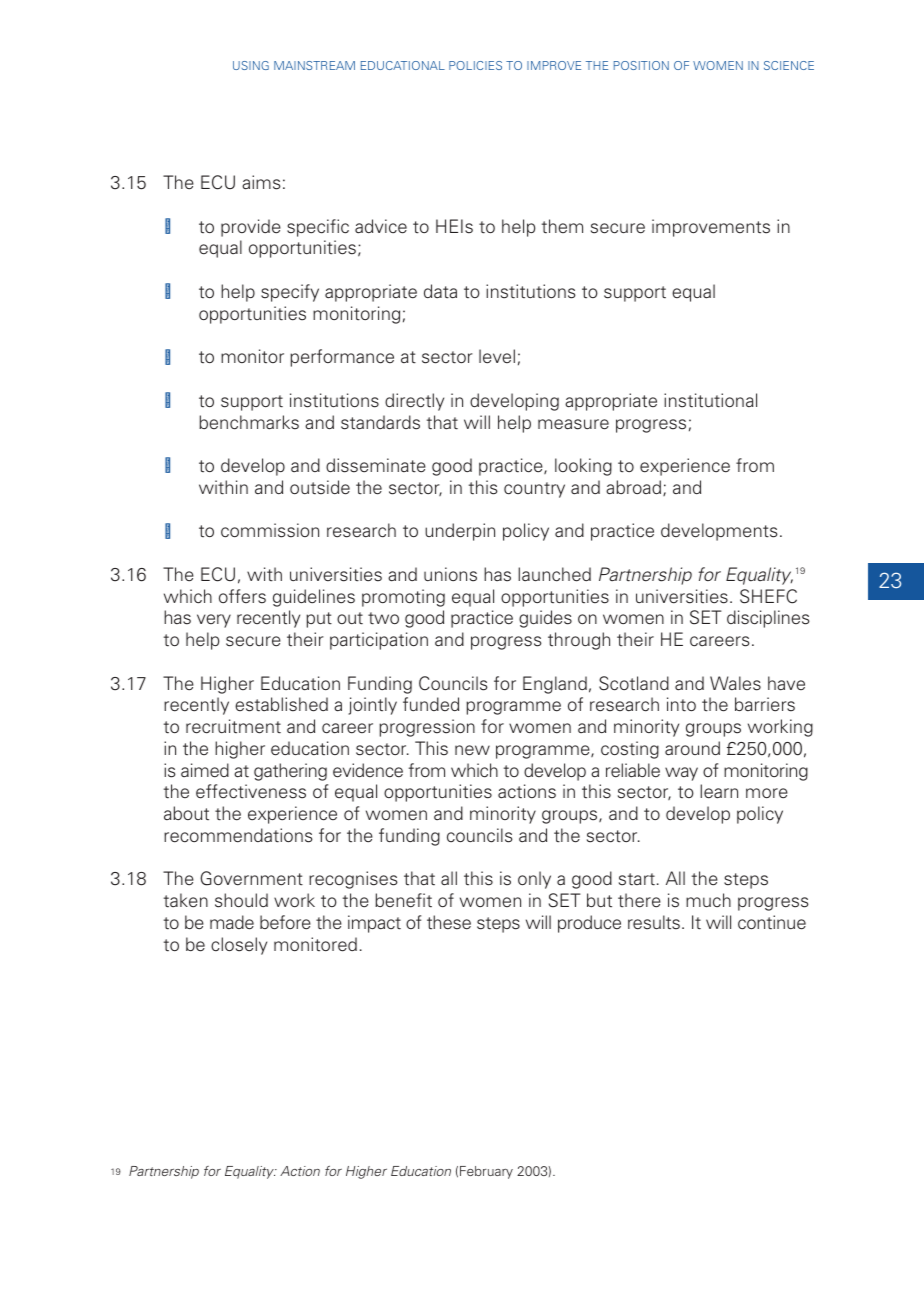  What do you see at coordinates (789, 65) in the page?
I see `SCIENCE` at bounding box center [789, 65].
